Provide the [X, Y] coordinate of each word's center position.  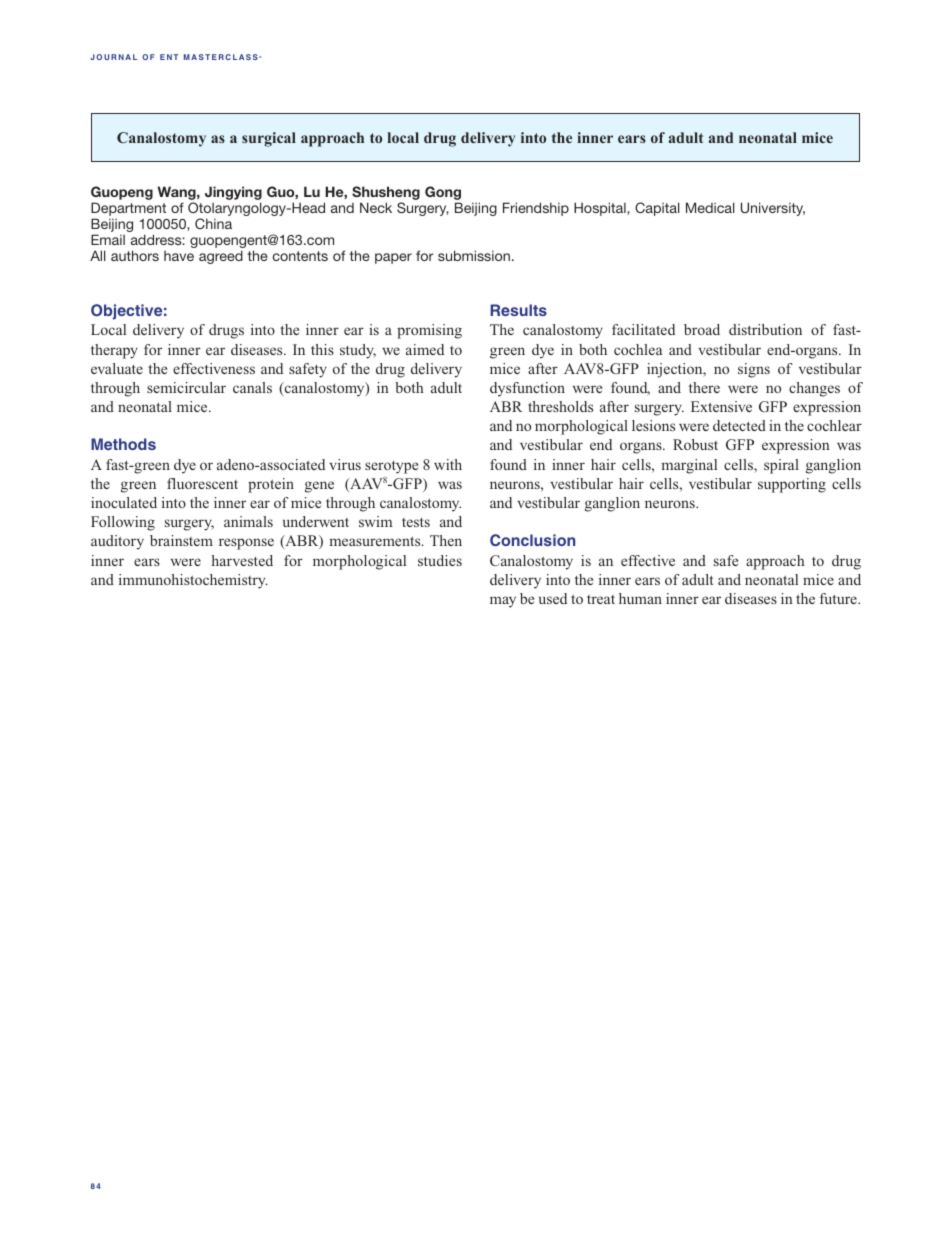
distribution [765, 329]
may [503, 602]
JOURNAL [114, 57]
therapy [114, 351]
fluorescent [202, 483]
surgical [269, 139]
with [448, 464]
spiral [781, 466]
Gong [443, 193]
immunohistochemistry [193, 581]
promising [429, 331]
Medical [710, 207]
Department [128, 210]
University [773, 209]
